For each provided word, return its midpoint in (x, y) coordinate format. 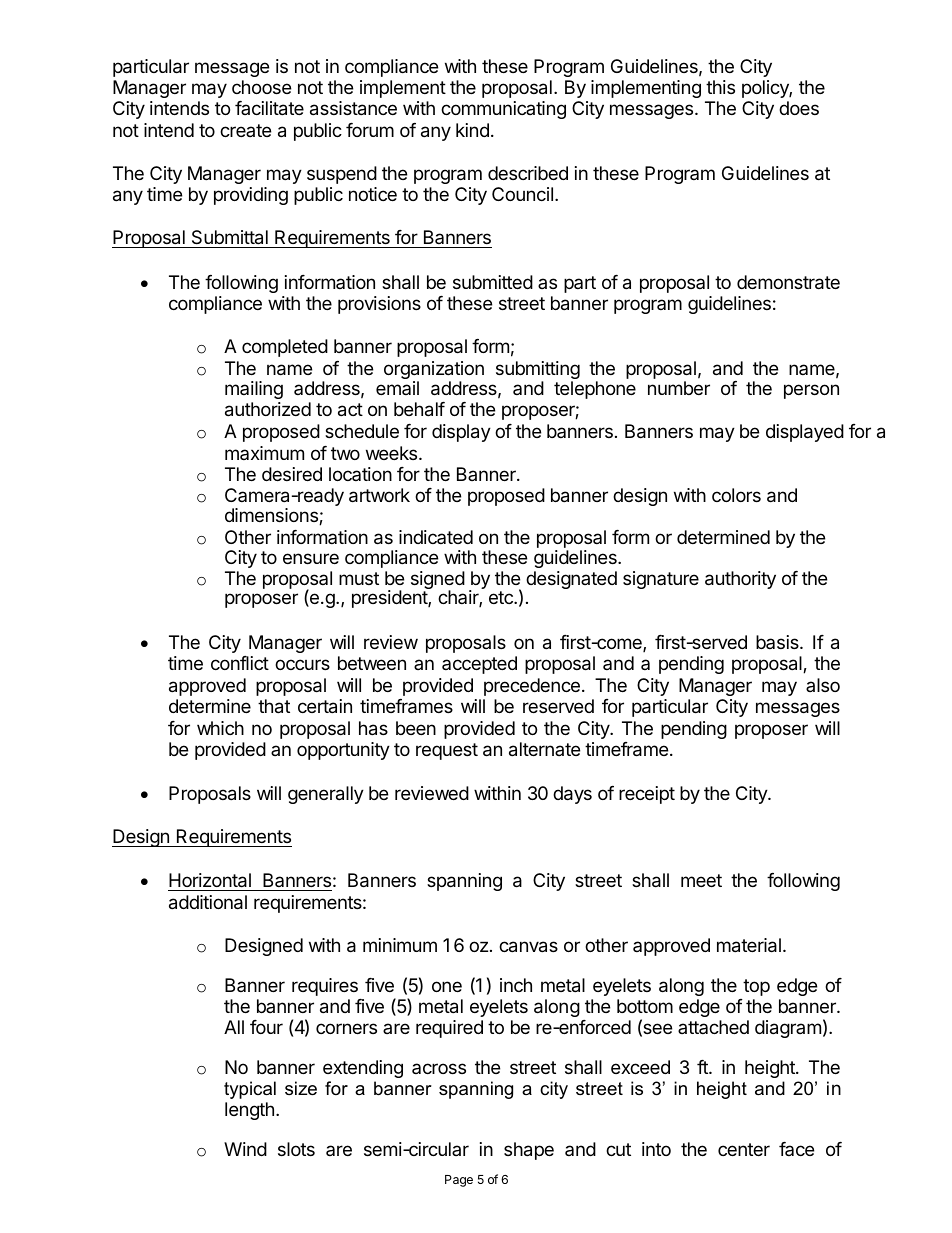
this (720, 87)
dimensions (272, 516)
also (823, 685)
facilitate (269, 108)
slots (296, 1149)
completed (285, 348)
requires (325, 987)
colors (736, 495)
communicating (503, 110)
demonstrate (788, 282)
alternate (544, 749)
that (274, 706)
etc (502, 597)
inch (516, 985)
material (749, 945)
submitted (493, 282)
